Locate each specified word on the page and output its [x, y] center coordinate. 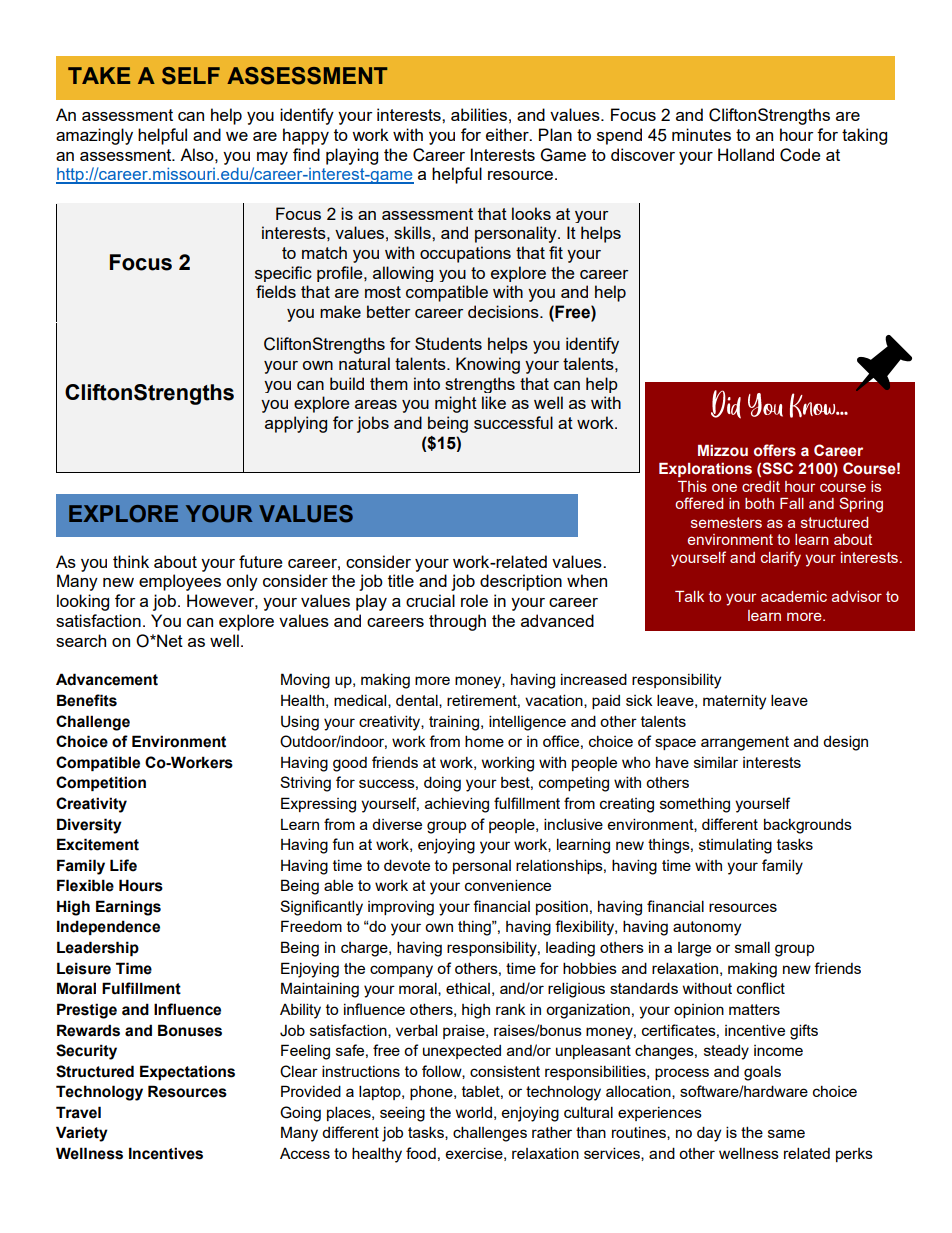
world [474, 1112]
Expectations [187, 1072]
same [786, 1133]
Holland [746, 154]
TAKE [99, 75]
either [508, 134]
